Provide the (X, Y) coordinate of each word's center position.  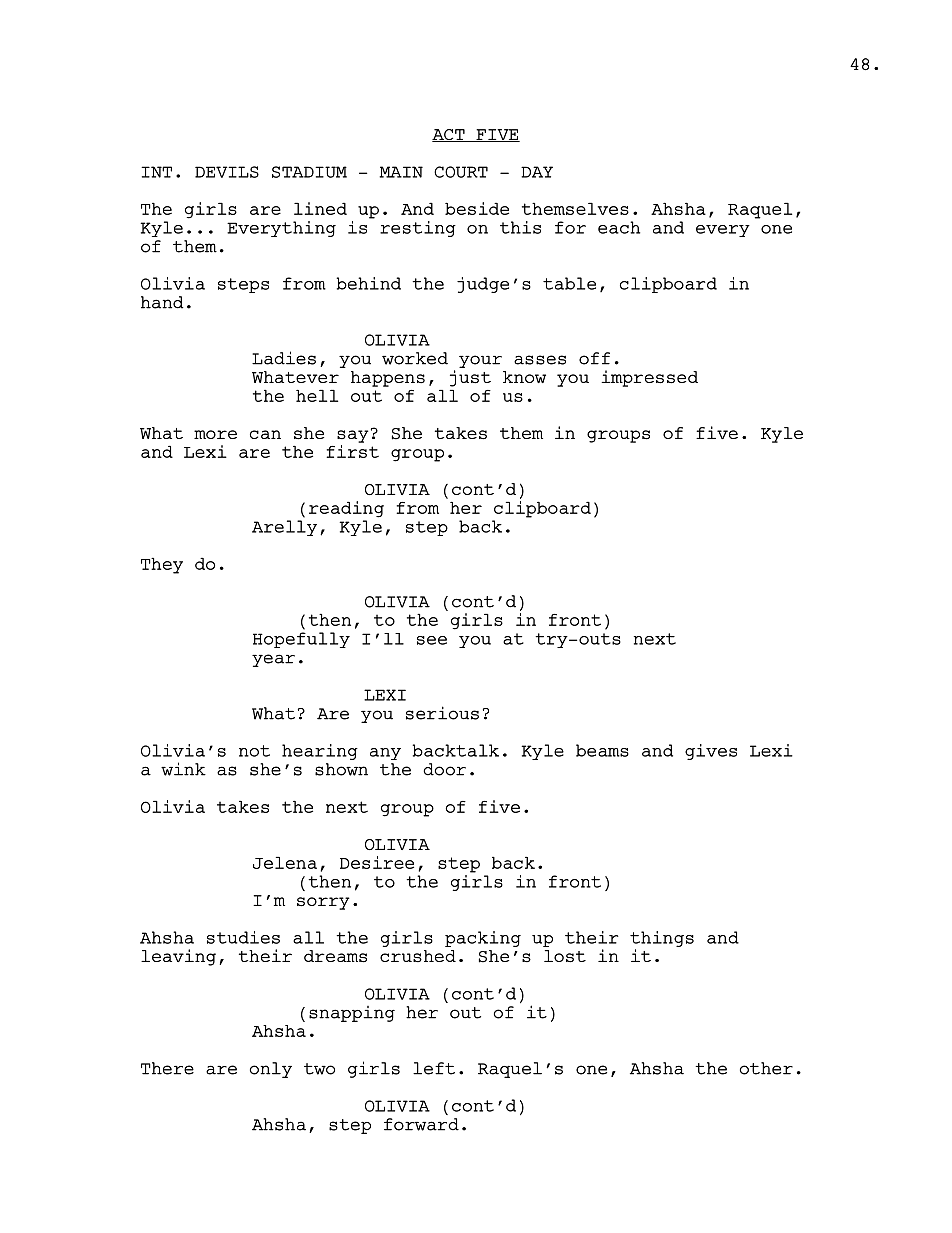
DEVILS (227, 172)
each (619, 227)
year (273, 660)
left (434, 1068)
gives (711, 752)
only (271, 1070)
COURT (461, 172)
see (432, 640)
